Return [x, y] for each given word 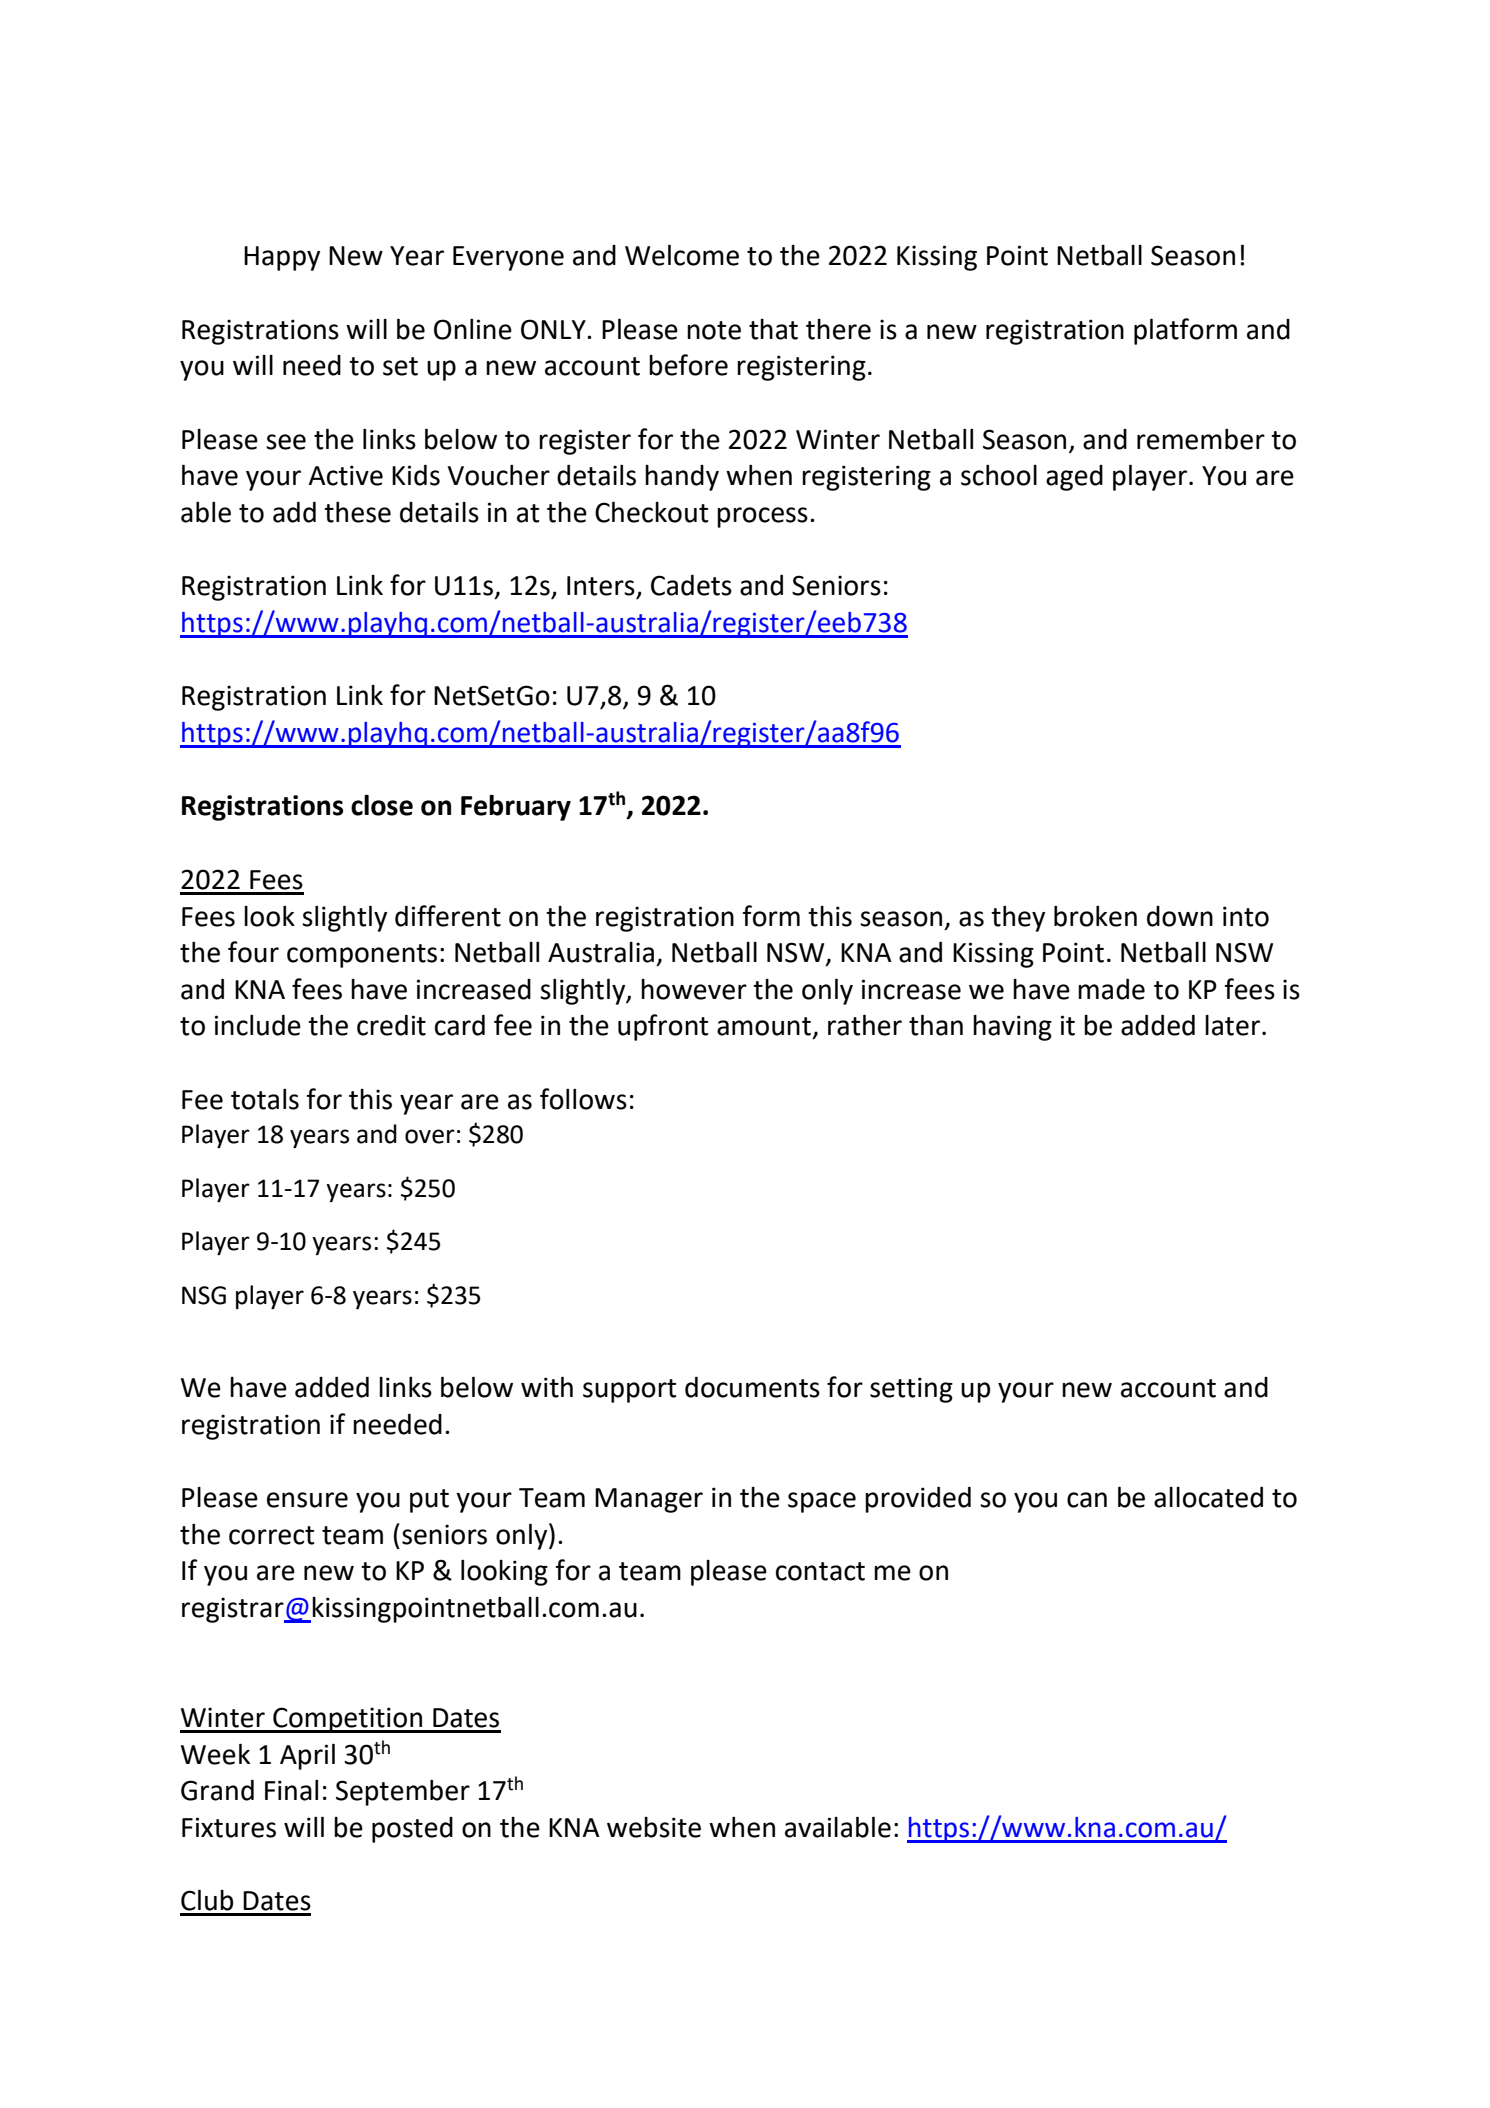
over [430, 1136]
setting [911, 1390]
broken [1095, 916]
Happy [282, 258]
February [516, 807]
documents [752, 1387]
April [307, 1756]
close [382, 805]
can [1087, 1500]
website [654, 1827]
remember [1201, 439]
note [714, 330]
